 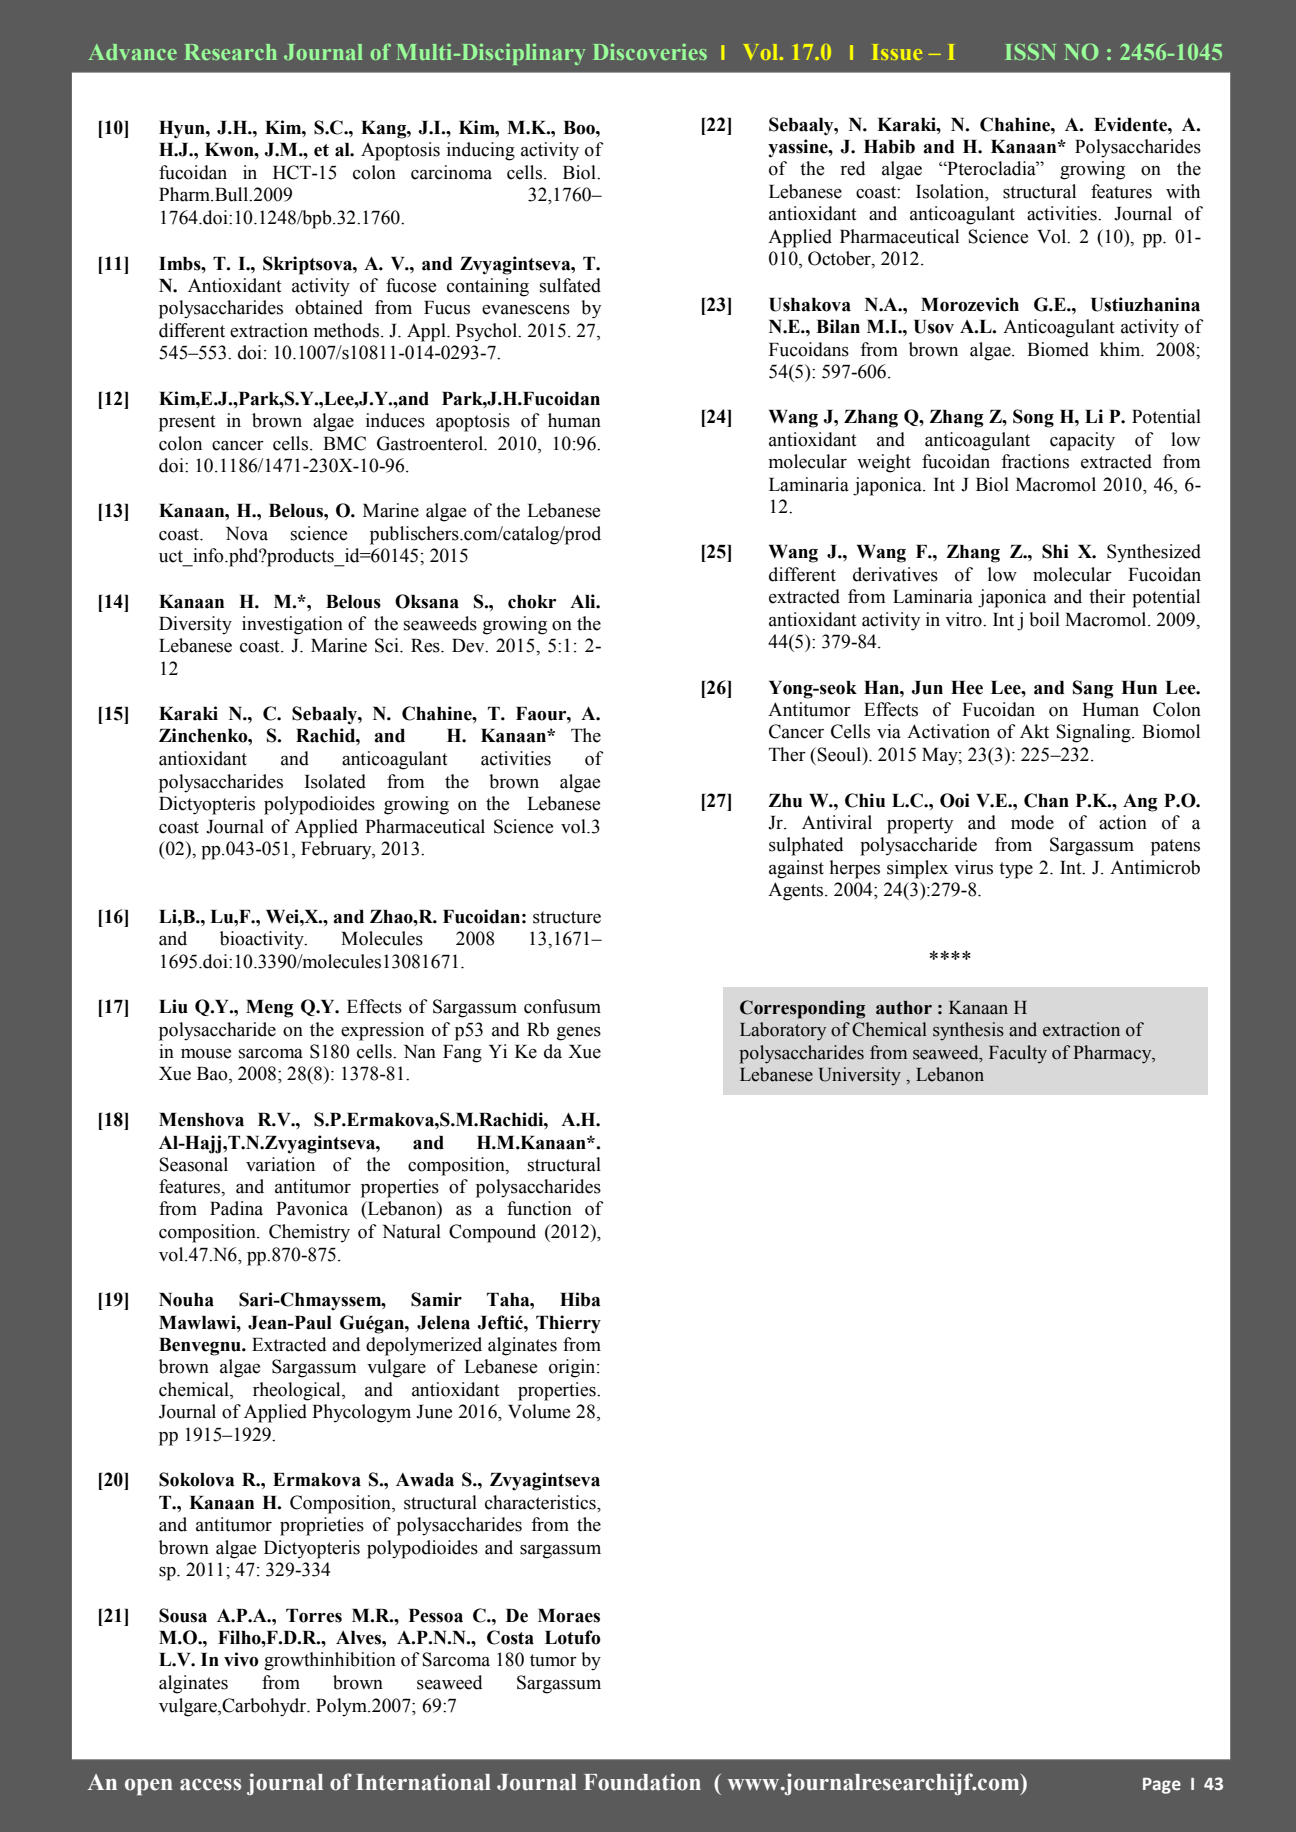 I want to click on type, so click(x=1016, y=870).
